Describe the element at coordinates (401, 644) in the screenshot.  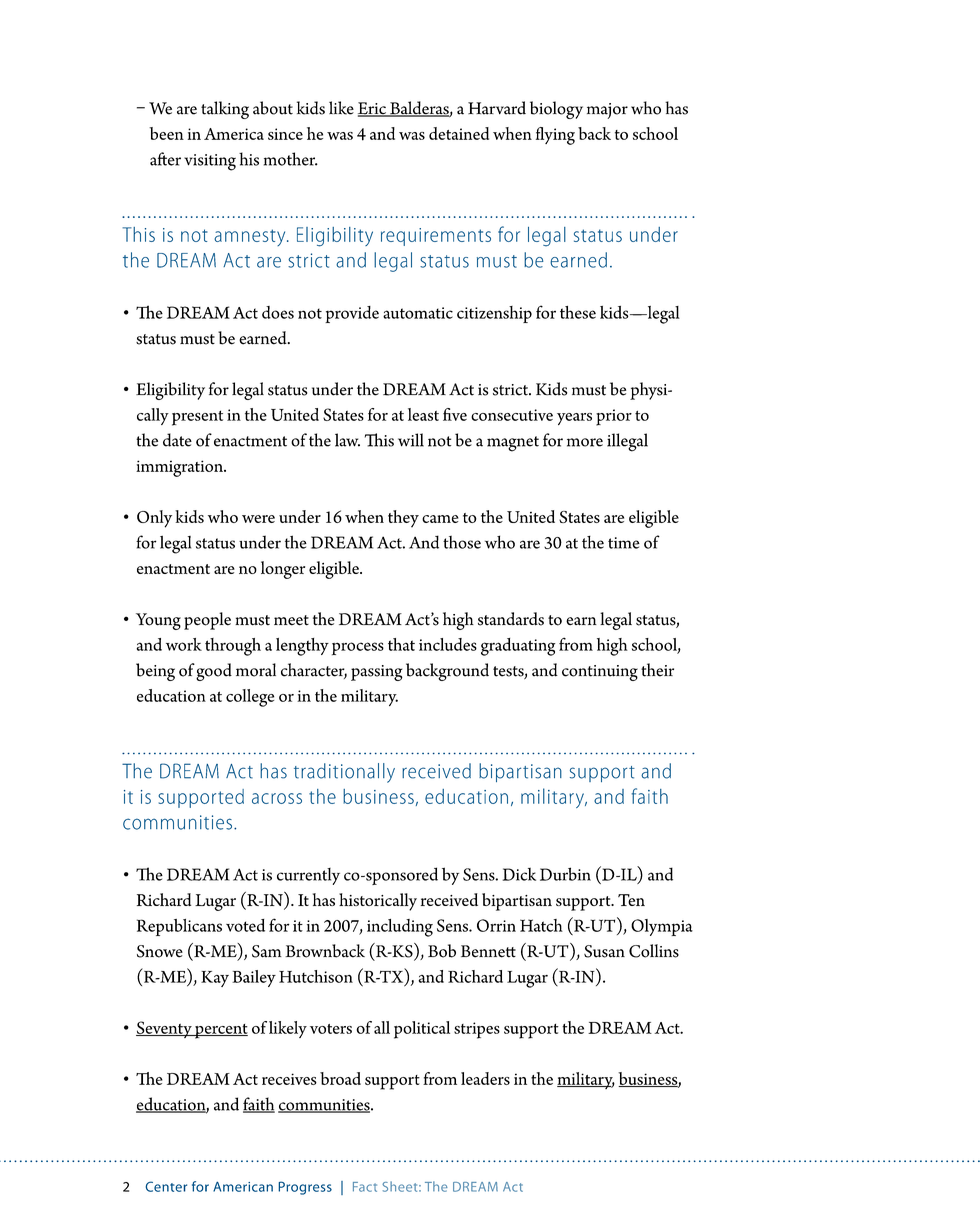
I see `that` at that location.
